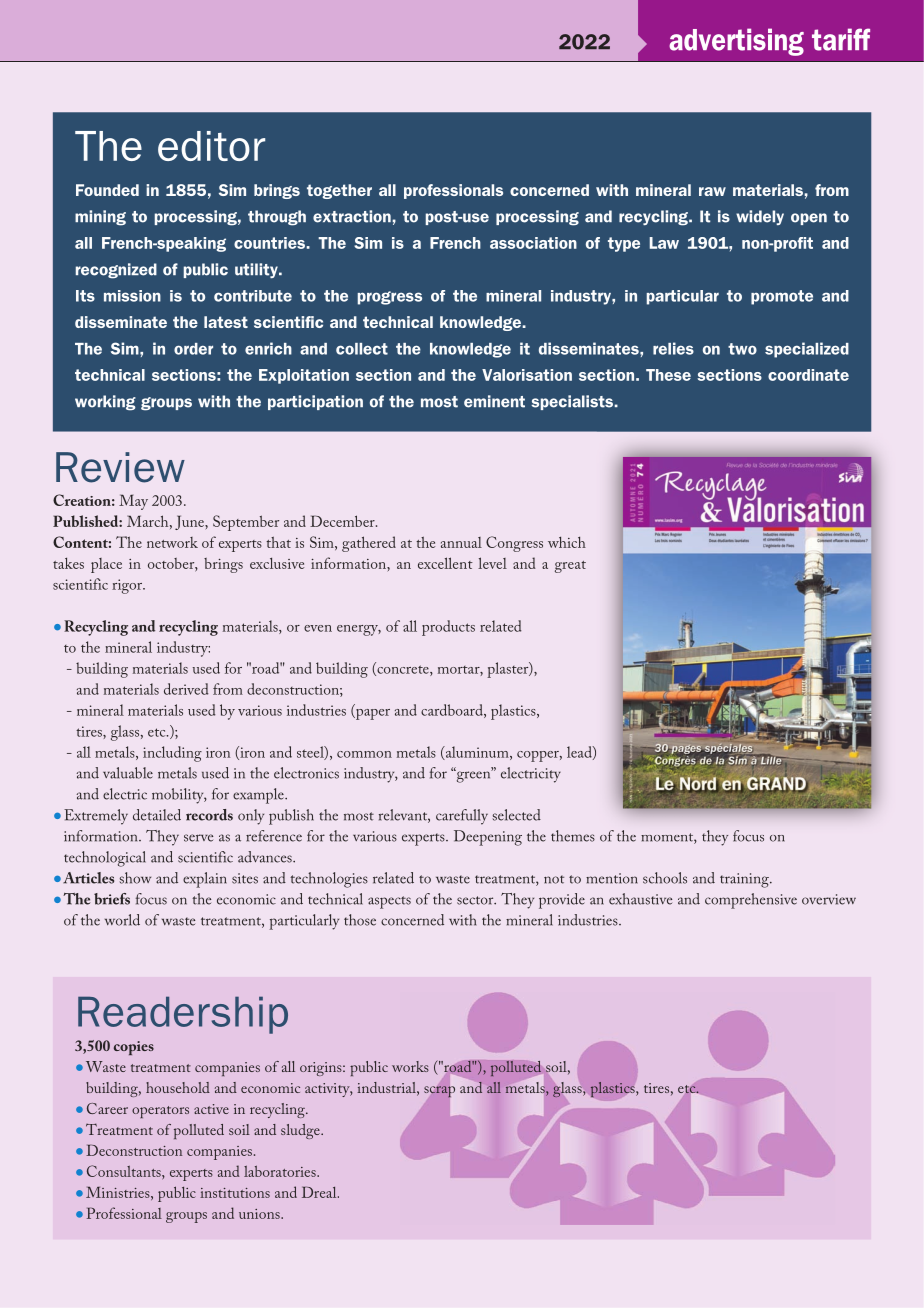 The width and height of the image is (924, 1308). What do you see at coordinates (128, 586) in the image?
I see `rigor` at bounding box center [128, 586].
